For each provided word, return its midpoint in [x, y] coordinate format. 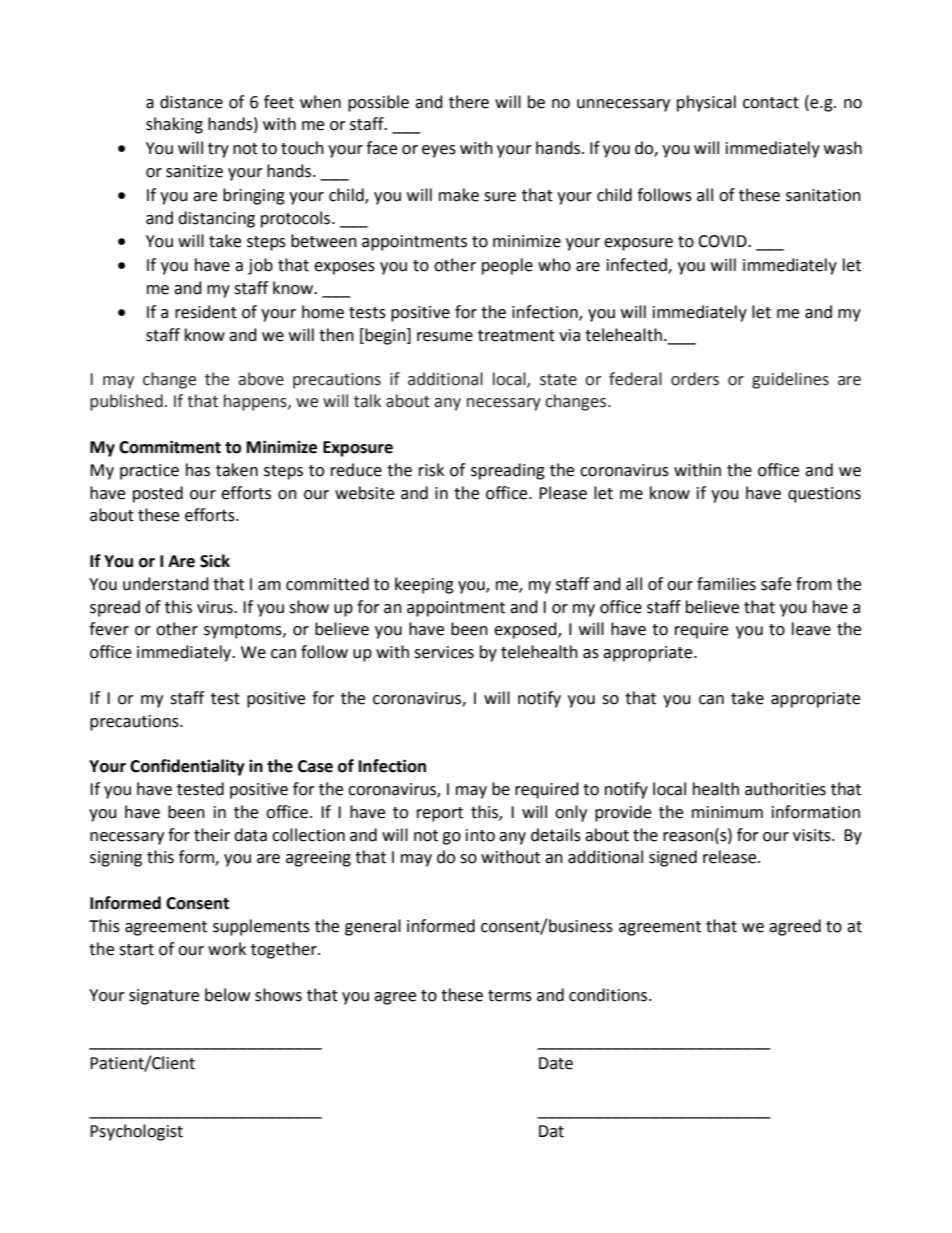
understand [166, 584]
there [469, 102]
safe [776, 584]
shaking [174, 125]
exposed [526, 630]
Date [556, 1063]
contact [771, 103]
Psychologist [136, 1132]
